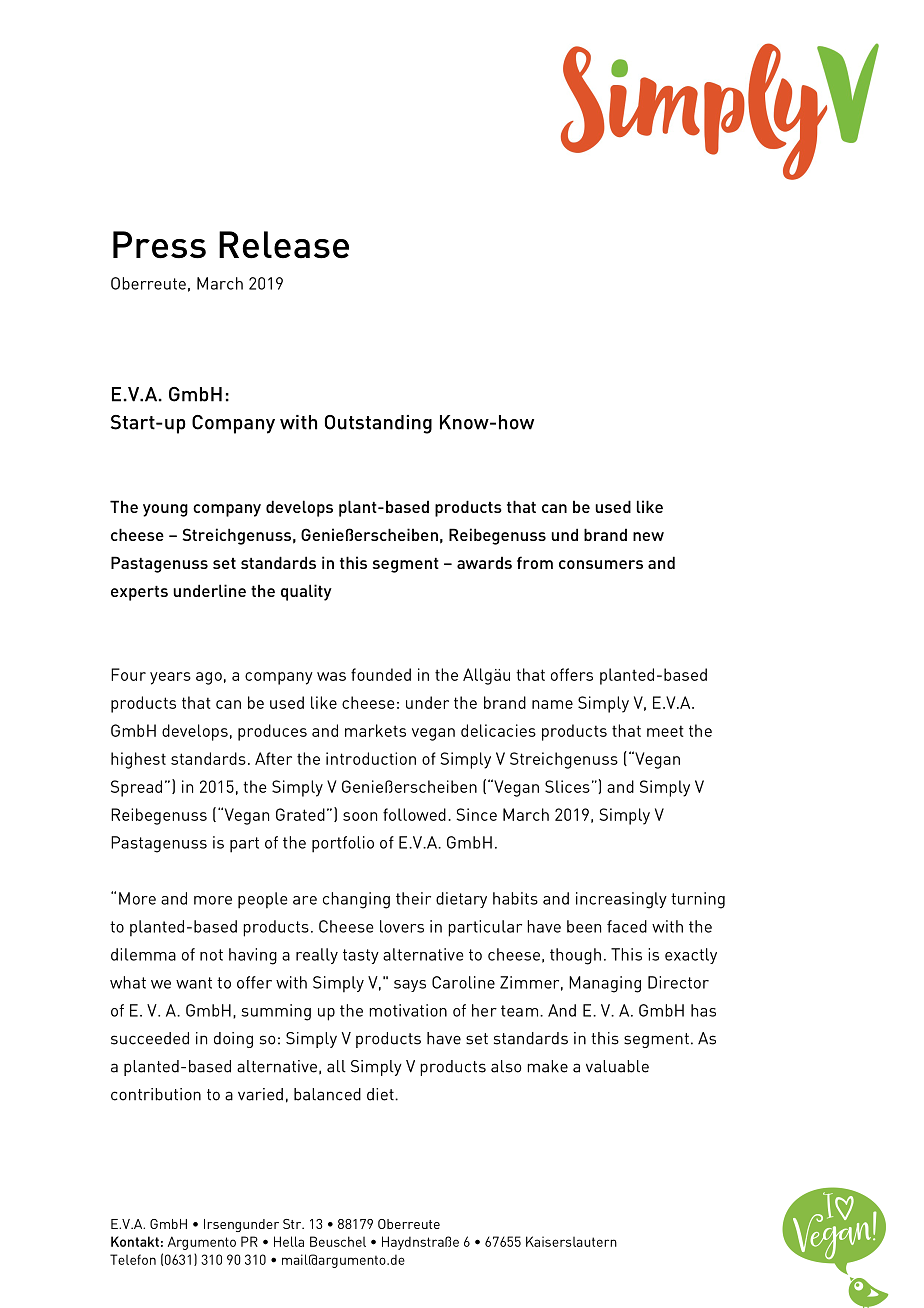 Image resolution: width=924 pixels, height=1308 pixels. Describe the element at coordinates (159, 245) in the screenshot. I see `Press` at that location.
